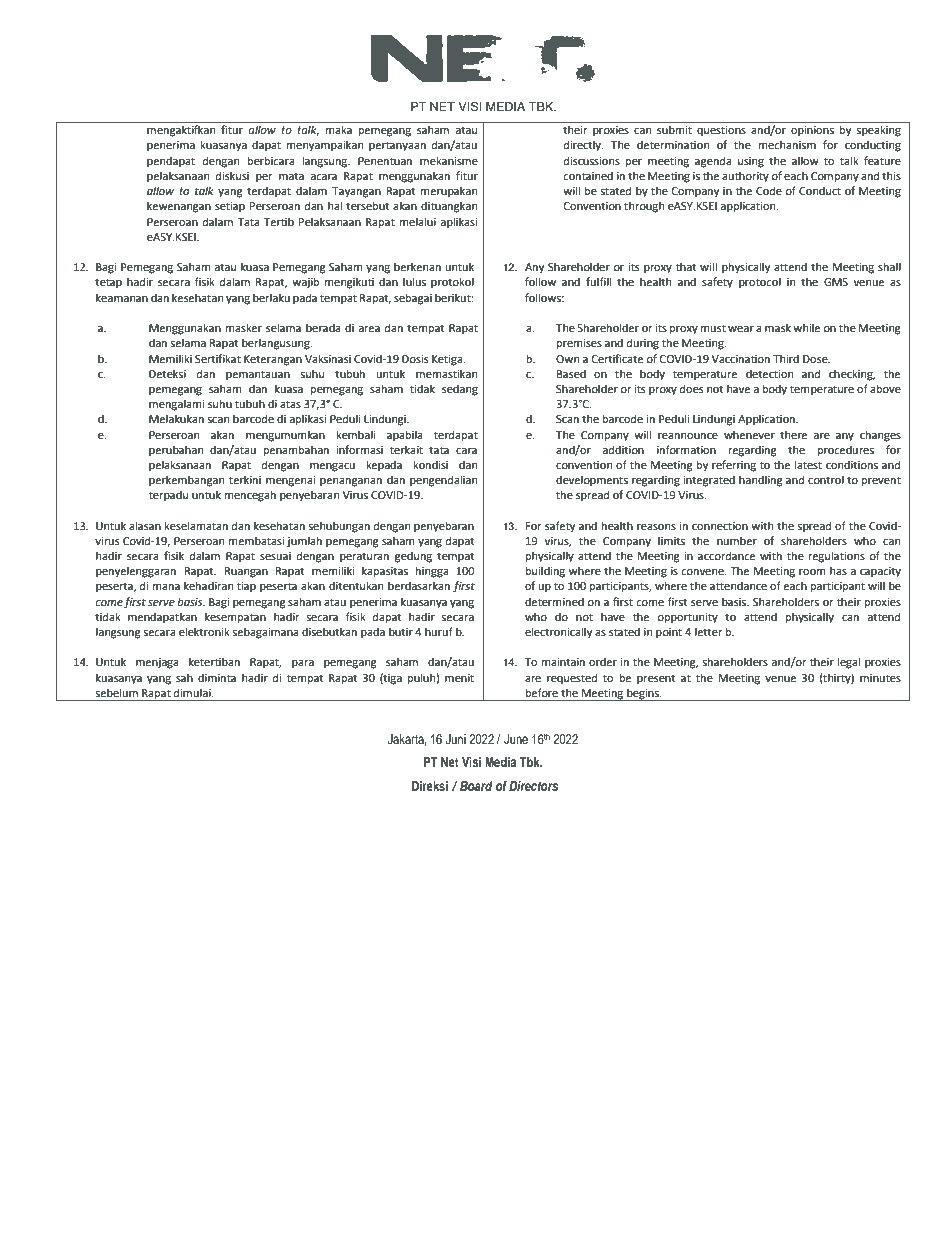  What do you see at coordinates (583, 146) in the screenshot?
I see `directly` at bounding box center [583, 146].
